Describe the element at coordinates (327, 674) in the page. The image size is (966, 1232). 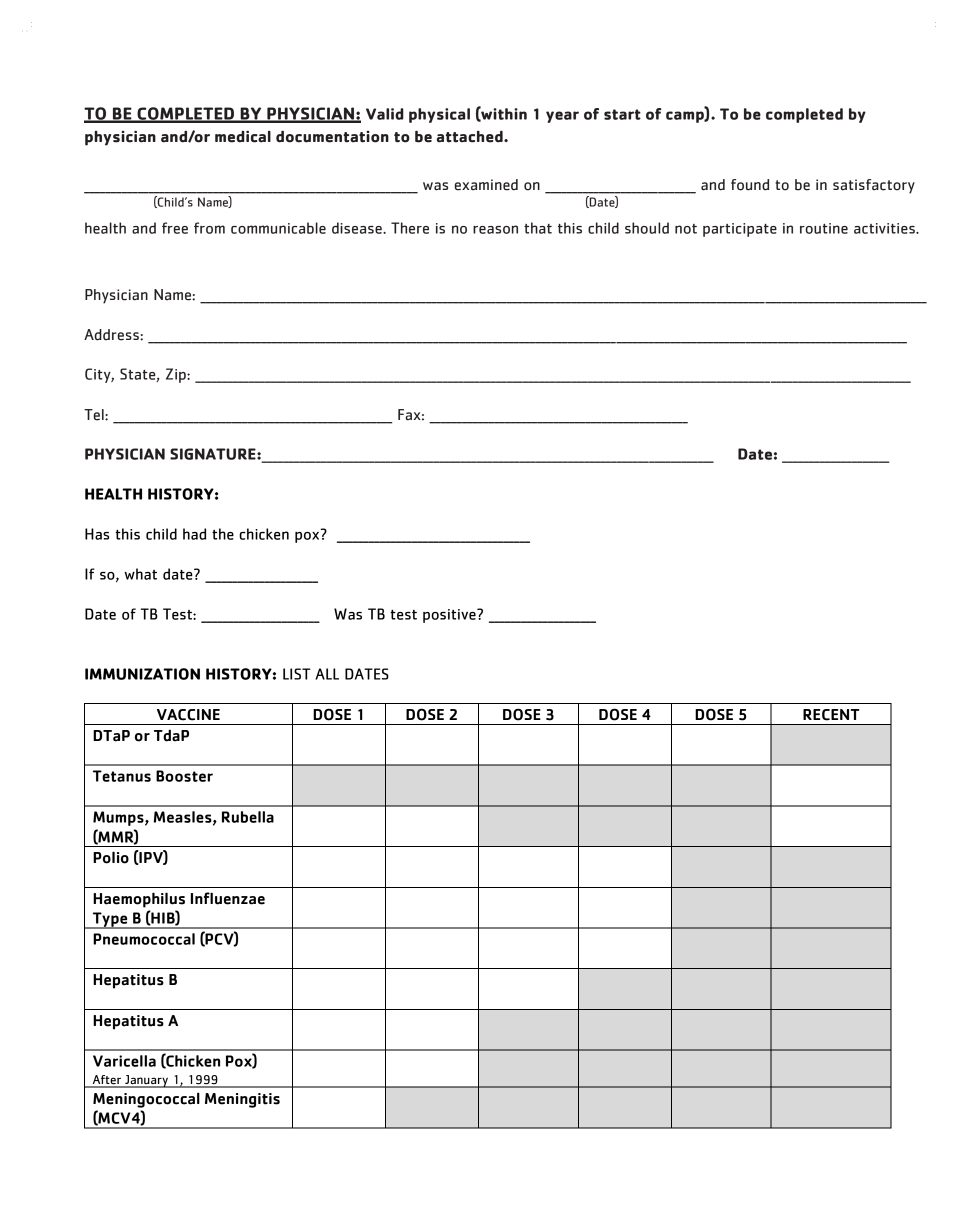
I see `ALL` at that location.
